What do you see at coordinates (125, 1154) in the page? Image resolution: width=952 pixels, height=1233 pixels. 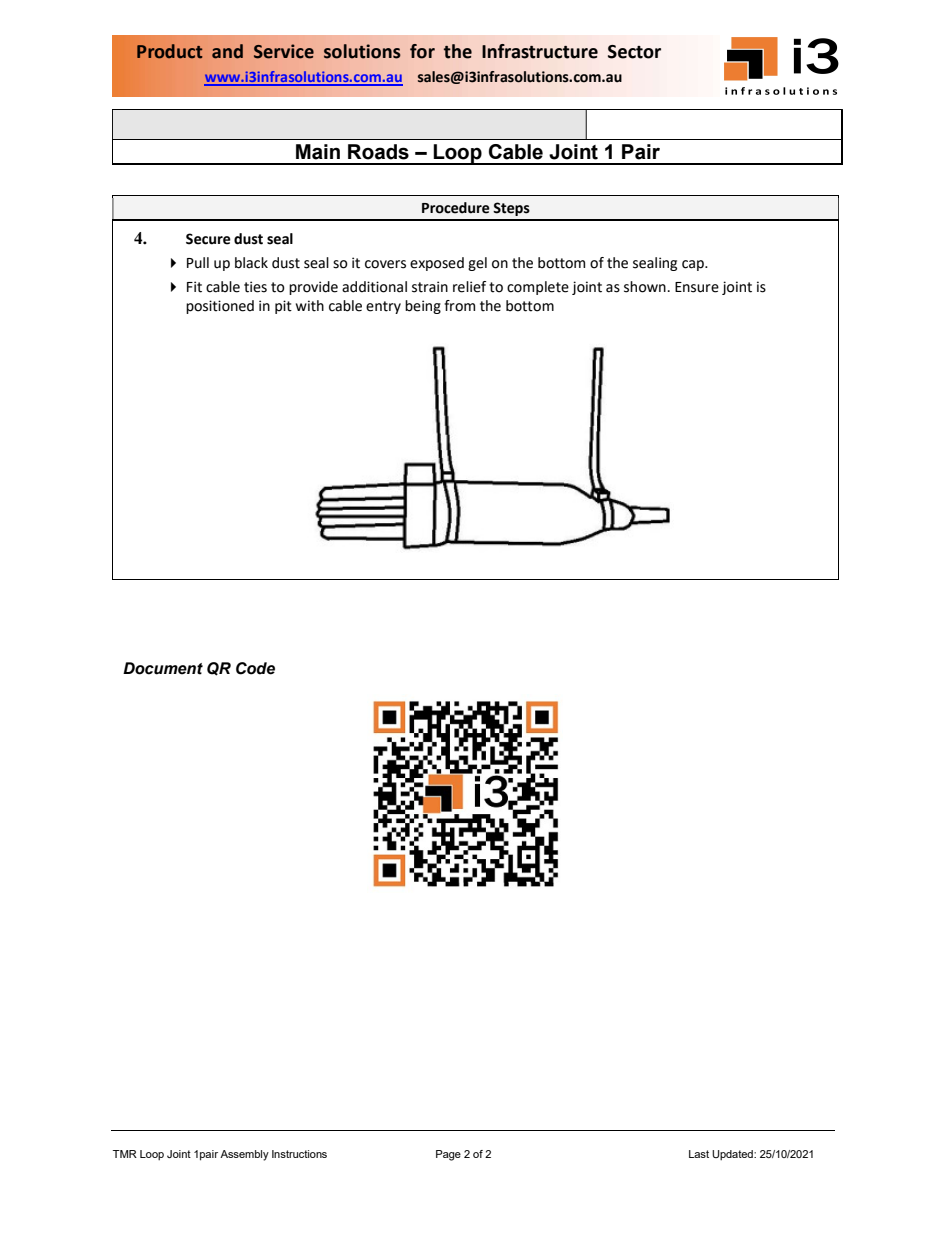 I see `TMR` at bounding box center [125, 1154].
